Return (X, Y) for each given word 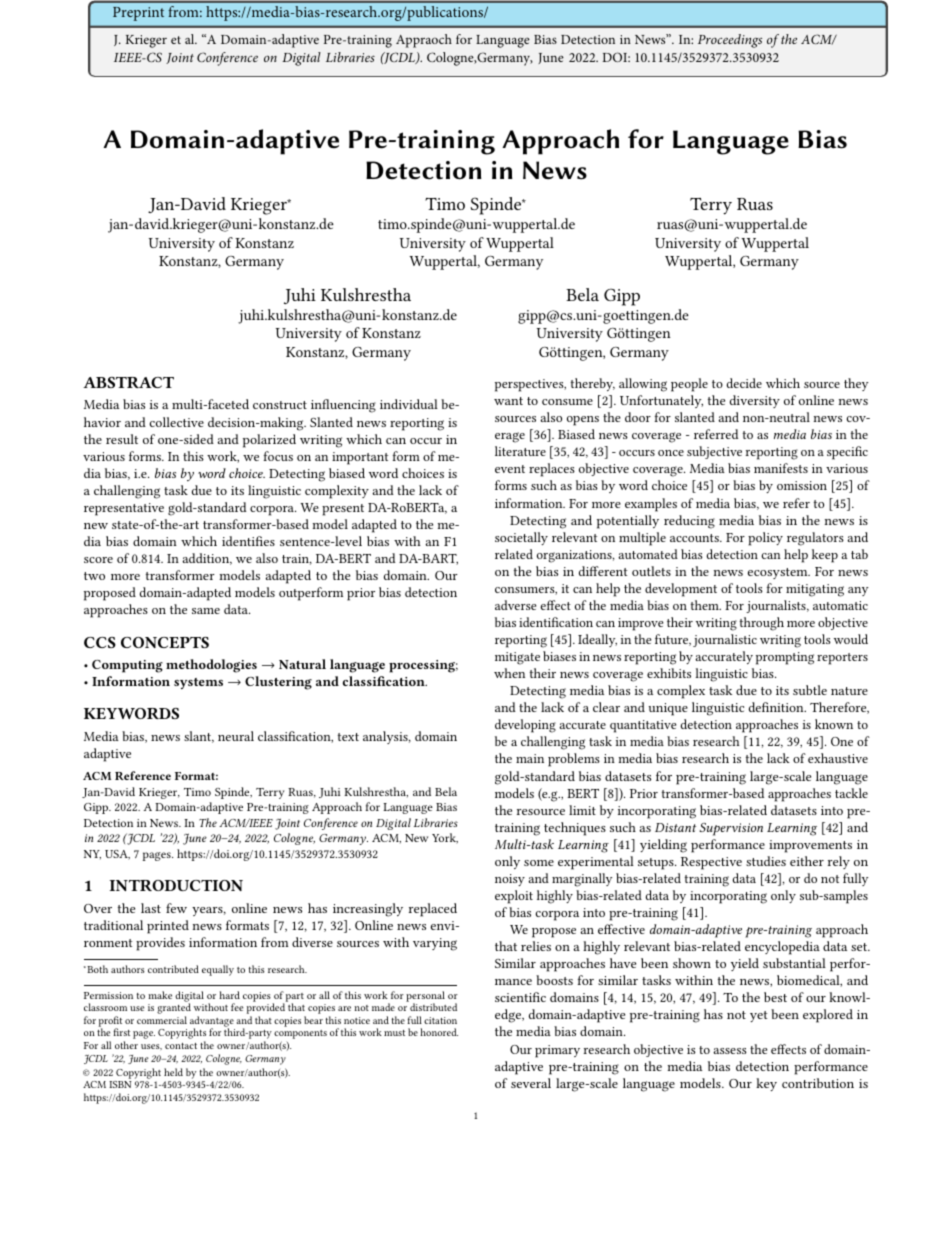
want (508, 401)
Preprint (138, 14)
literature (520, 451)
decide (744, 383)
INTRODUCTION (176, 885)
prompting (785, 658)
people (689, 385)
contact (181, 1046)
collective (177, 422)
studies (766, 861)
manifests (781, 468)
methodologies (211, 666)
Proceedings (730, 41)
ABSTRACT (128, 382)
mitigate (517, 658)
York (445, 838)
